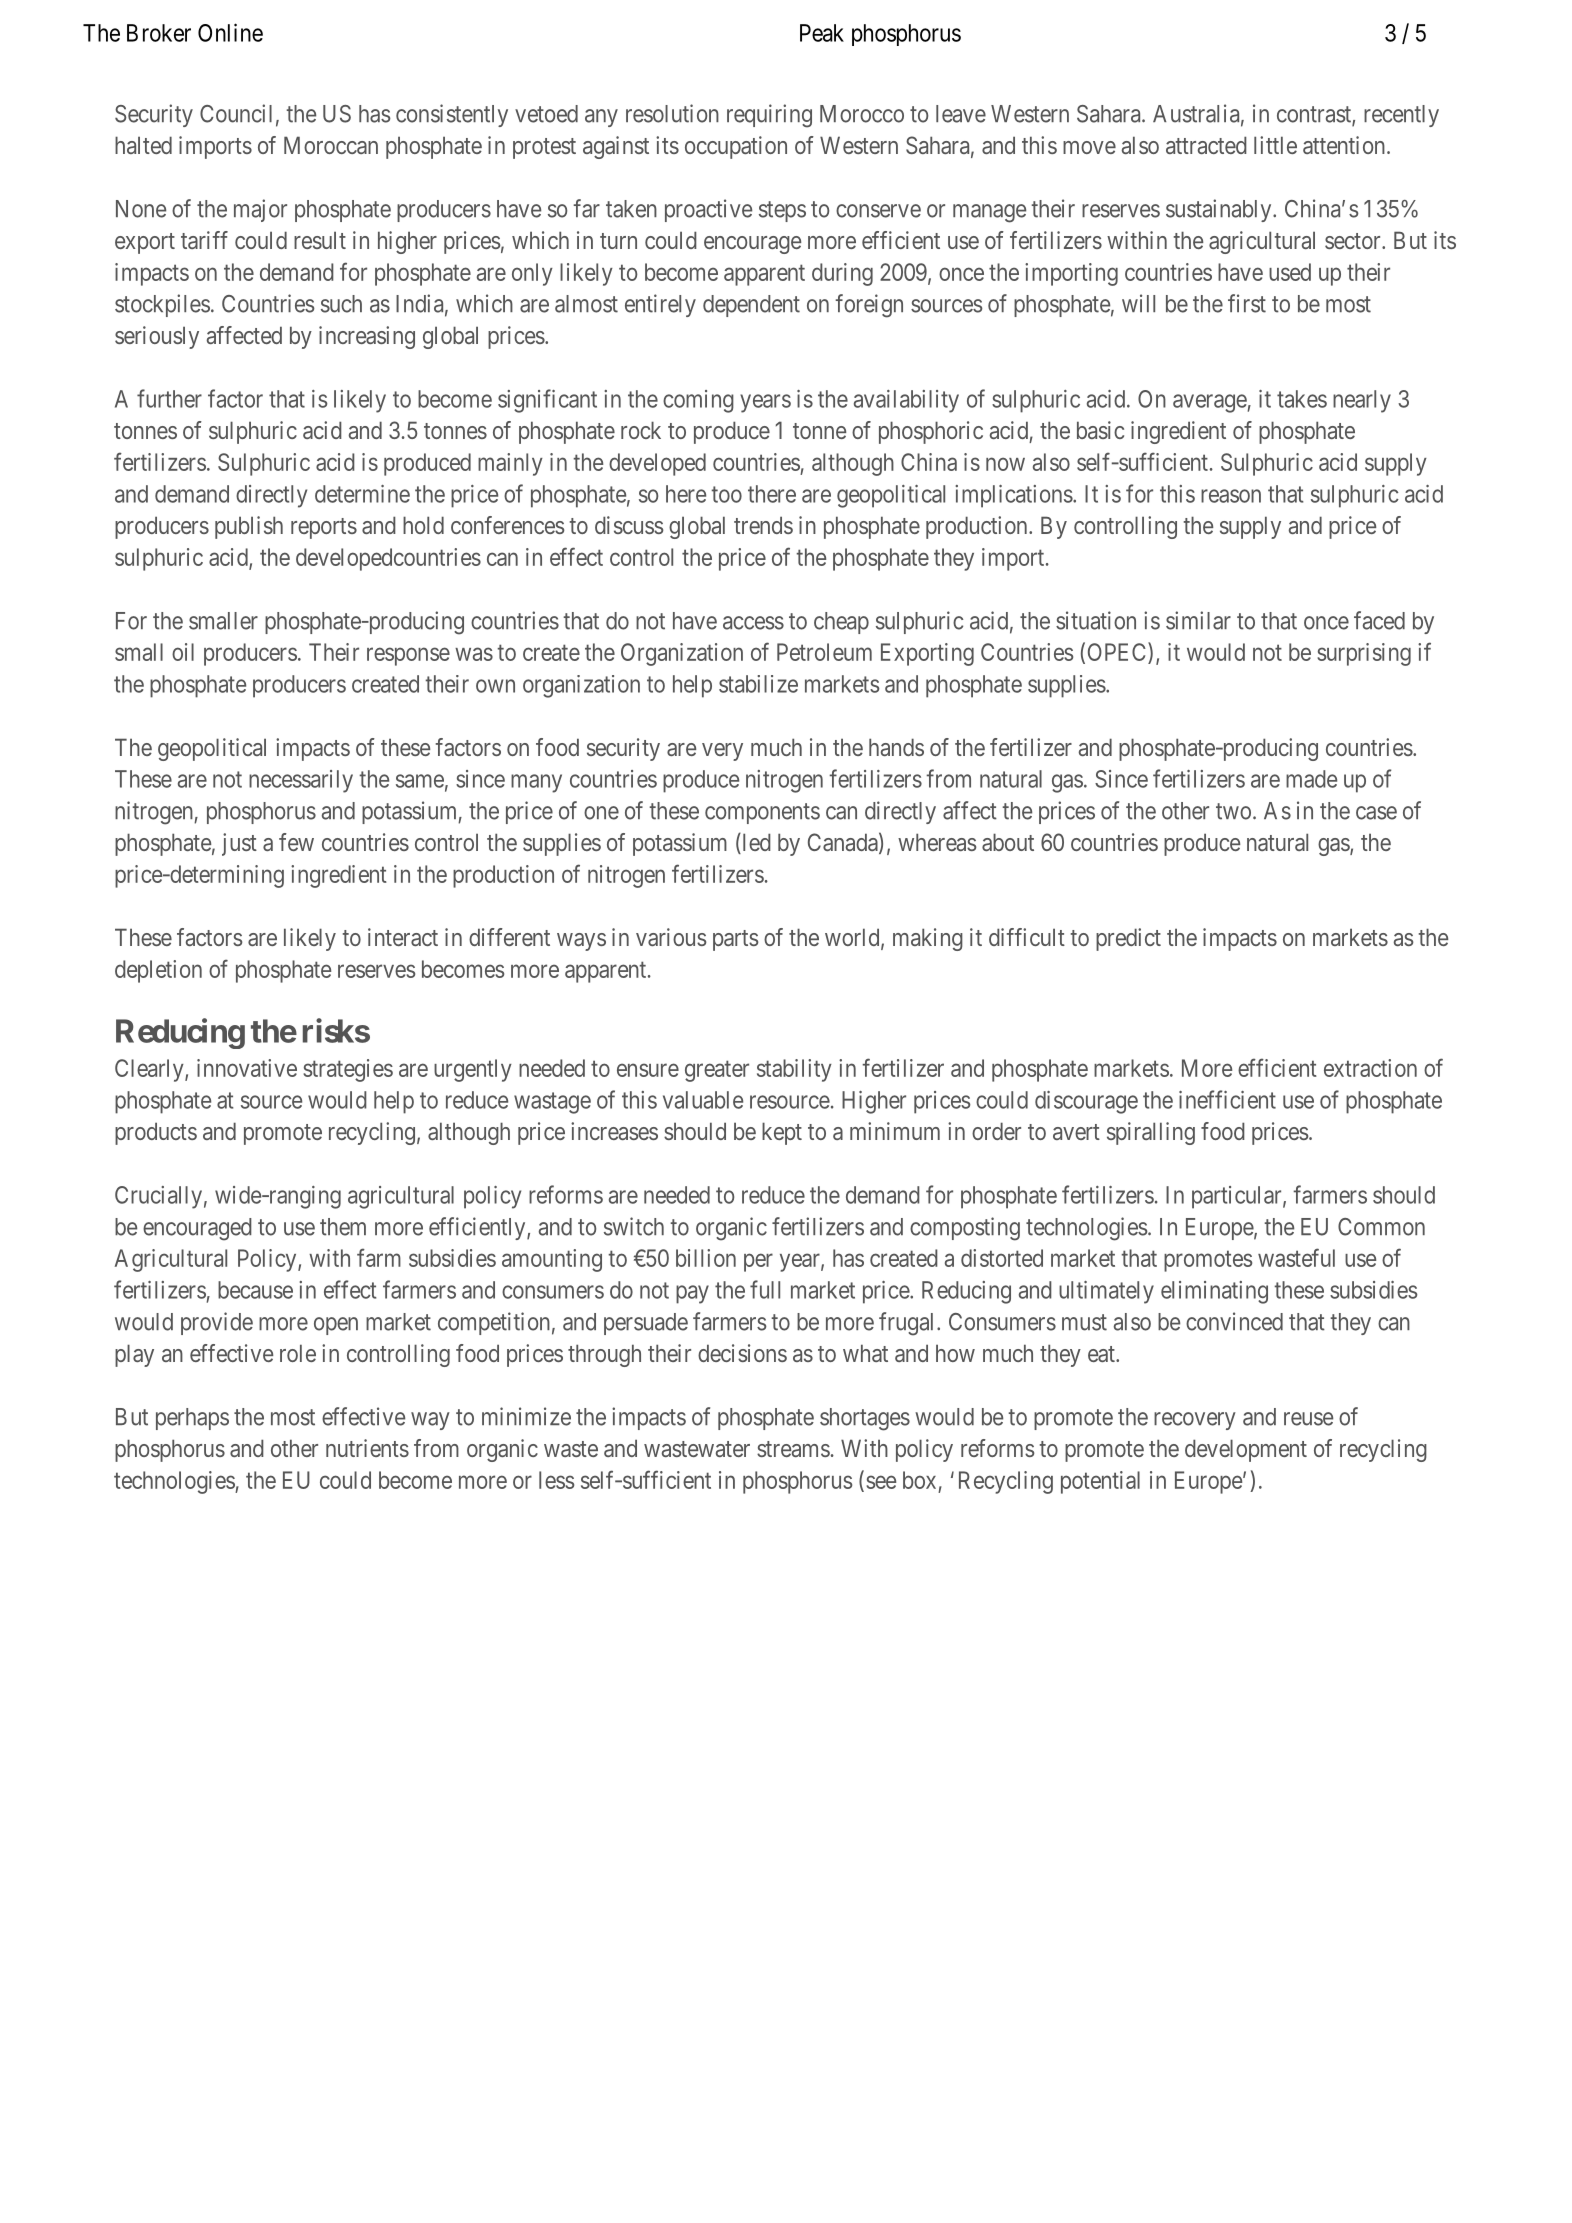  I want to click on two, so click(1233, 811).
